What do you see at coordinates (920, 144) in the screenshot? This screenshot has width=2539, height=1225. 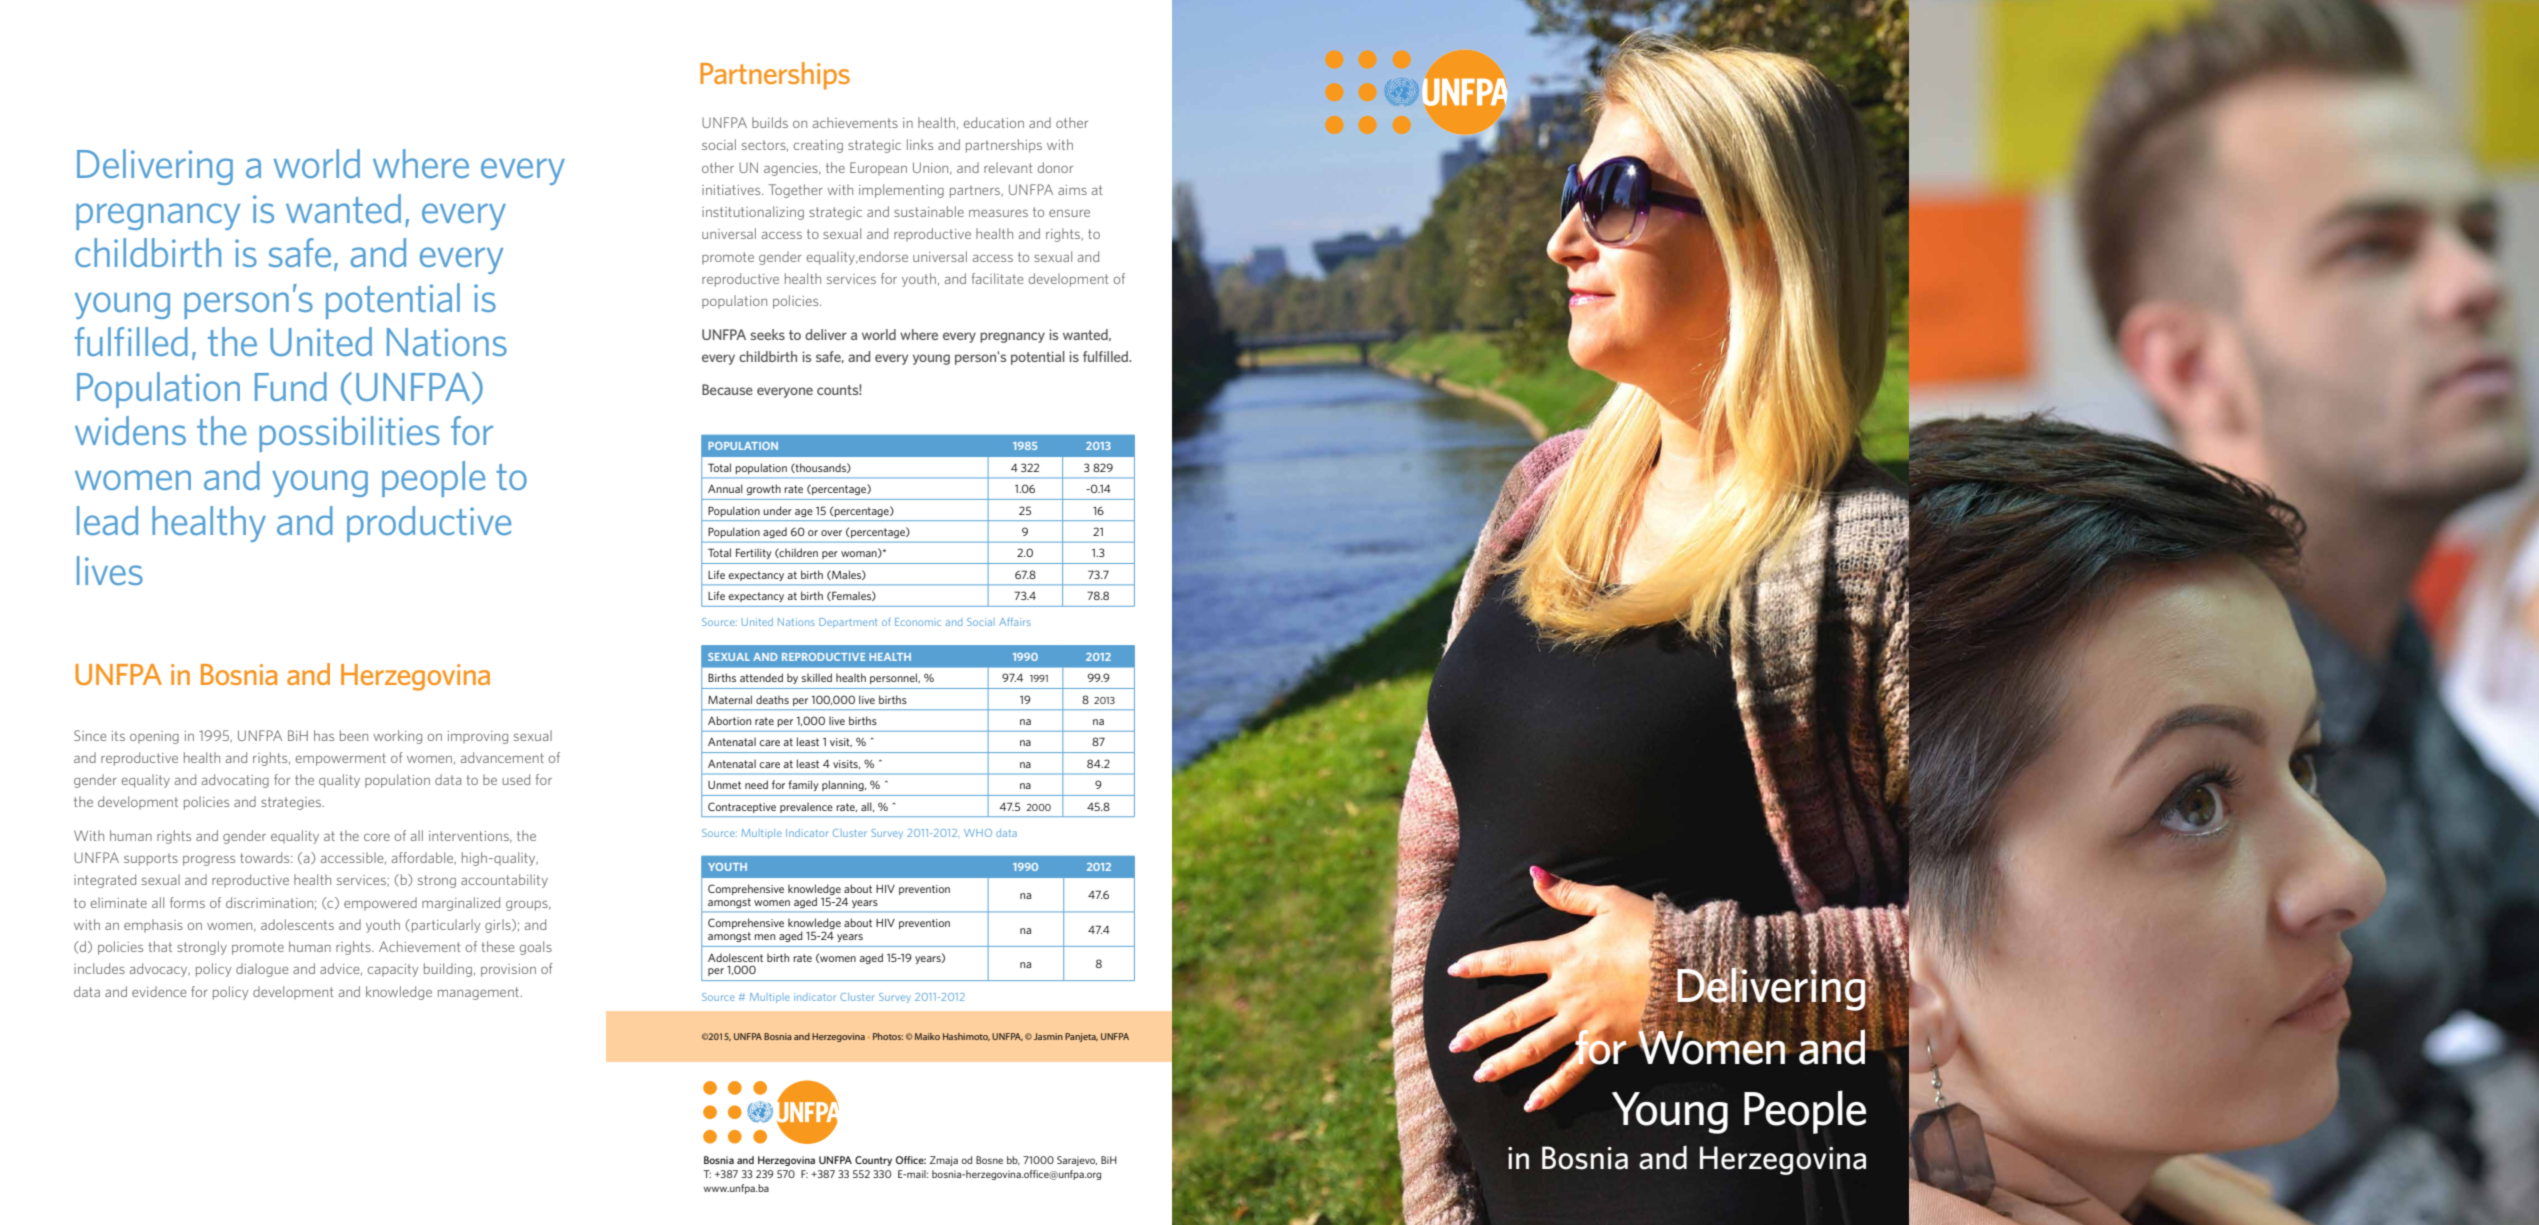 I see `links` at bounding box center [920, 144].
